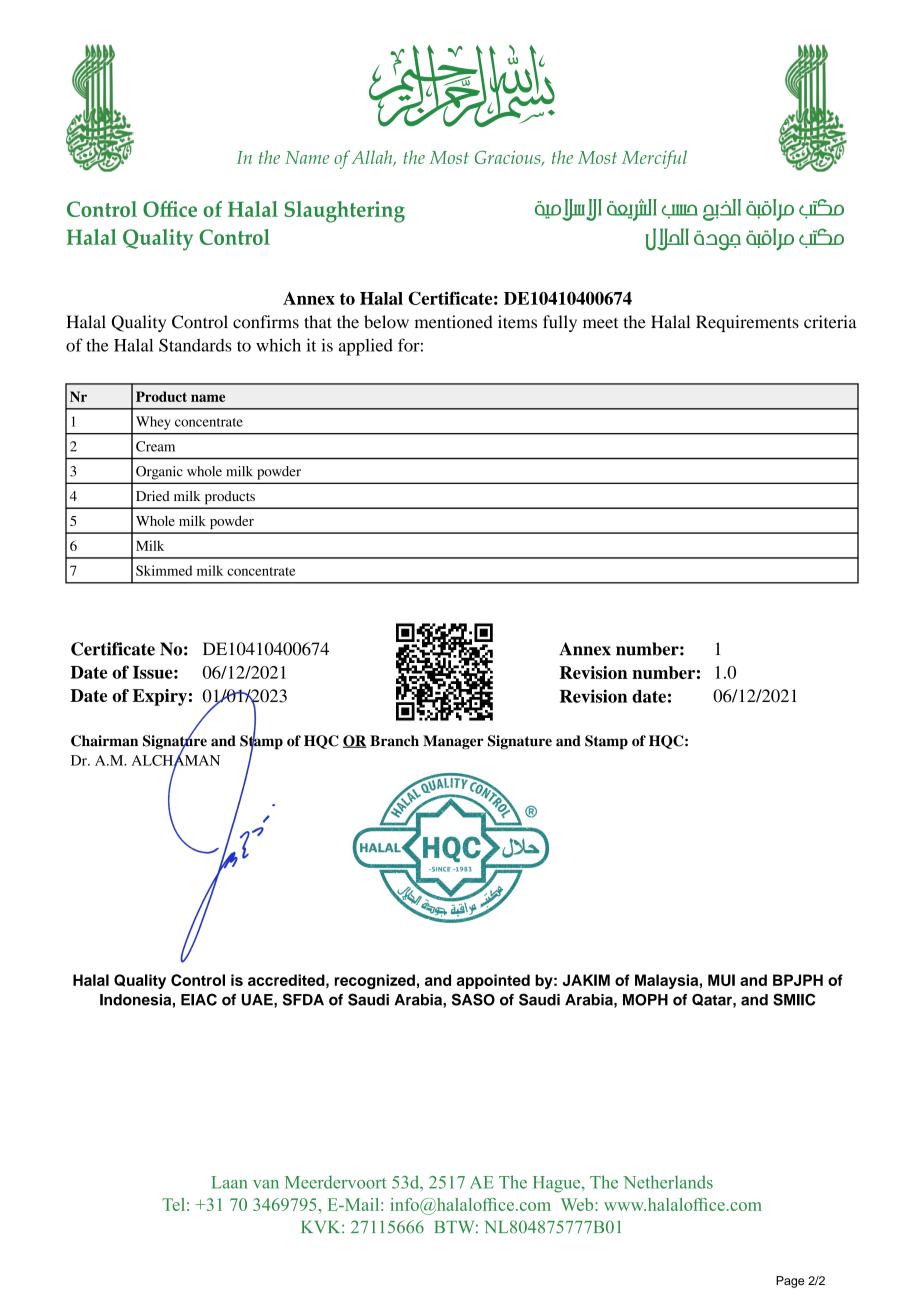 The width and height of the page is (924, 1308). I want to click on Netherlands, so click(668, 1182).
